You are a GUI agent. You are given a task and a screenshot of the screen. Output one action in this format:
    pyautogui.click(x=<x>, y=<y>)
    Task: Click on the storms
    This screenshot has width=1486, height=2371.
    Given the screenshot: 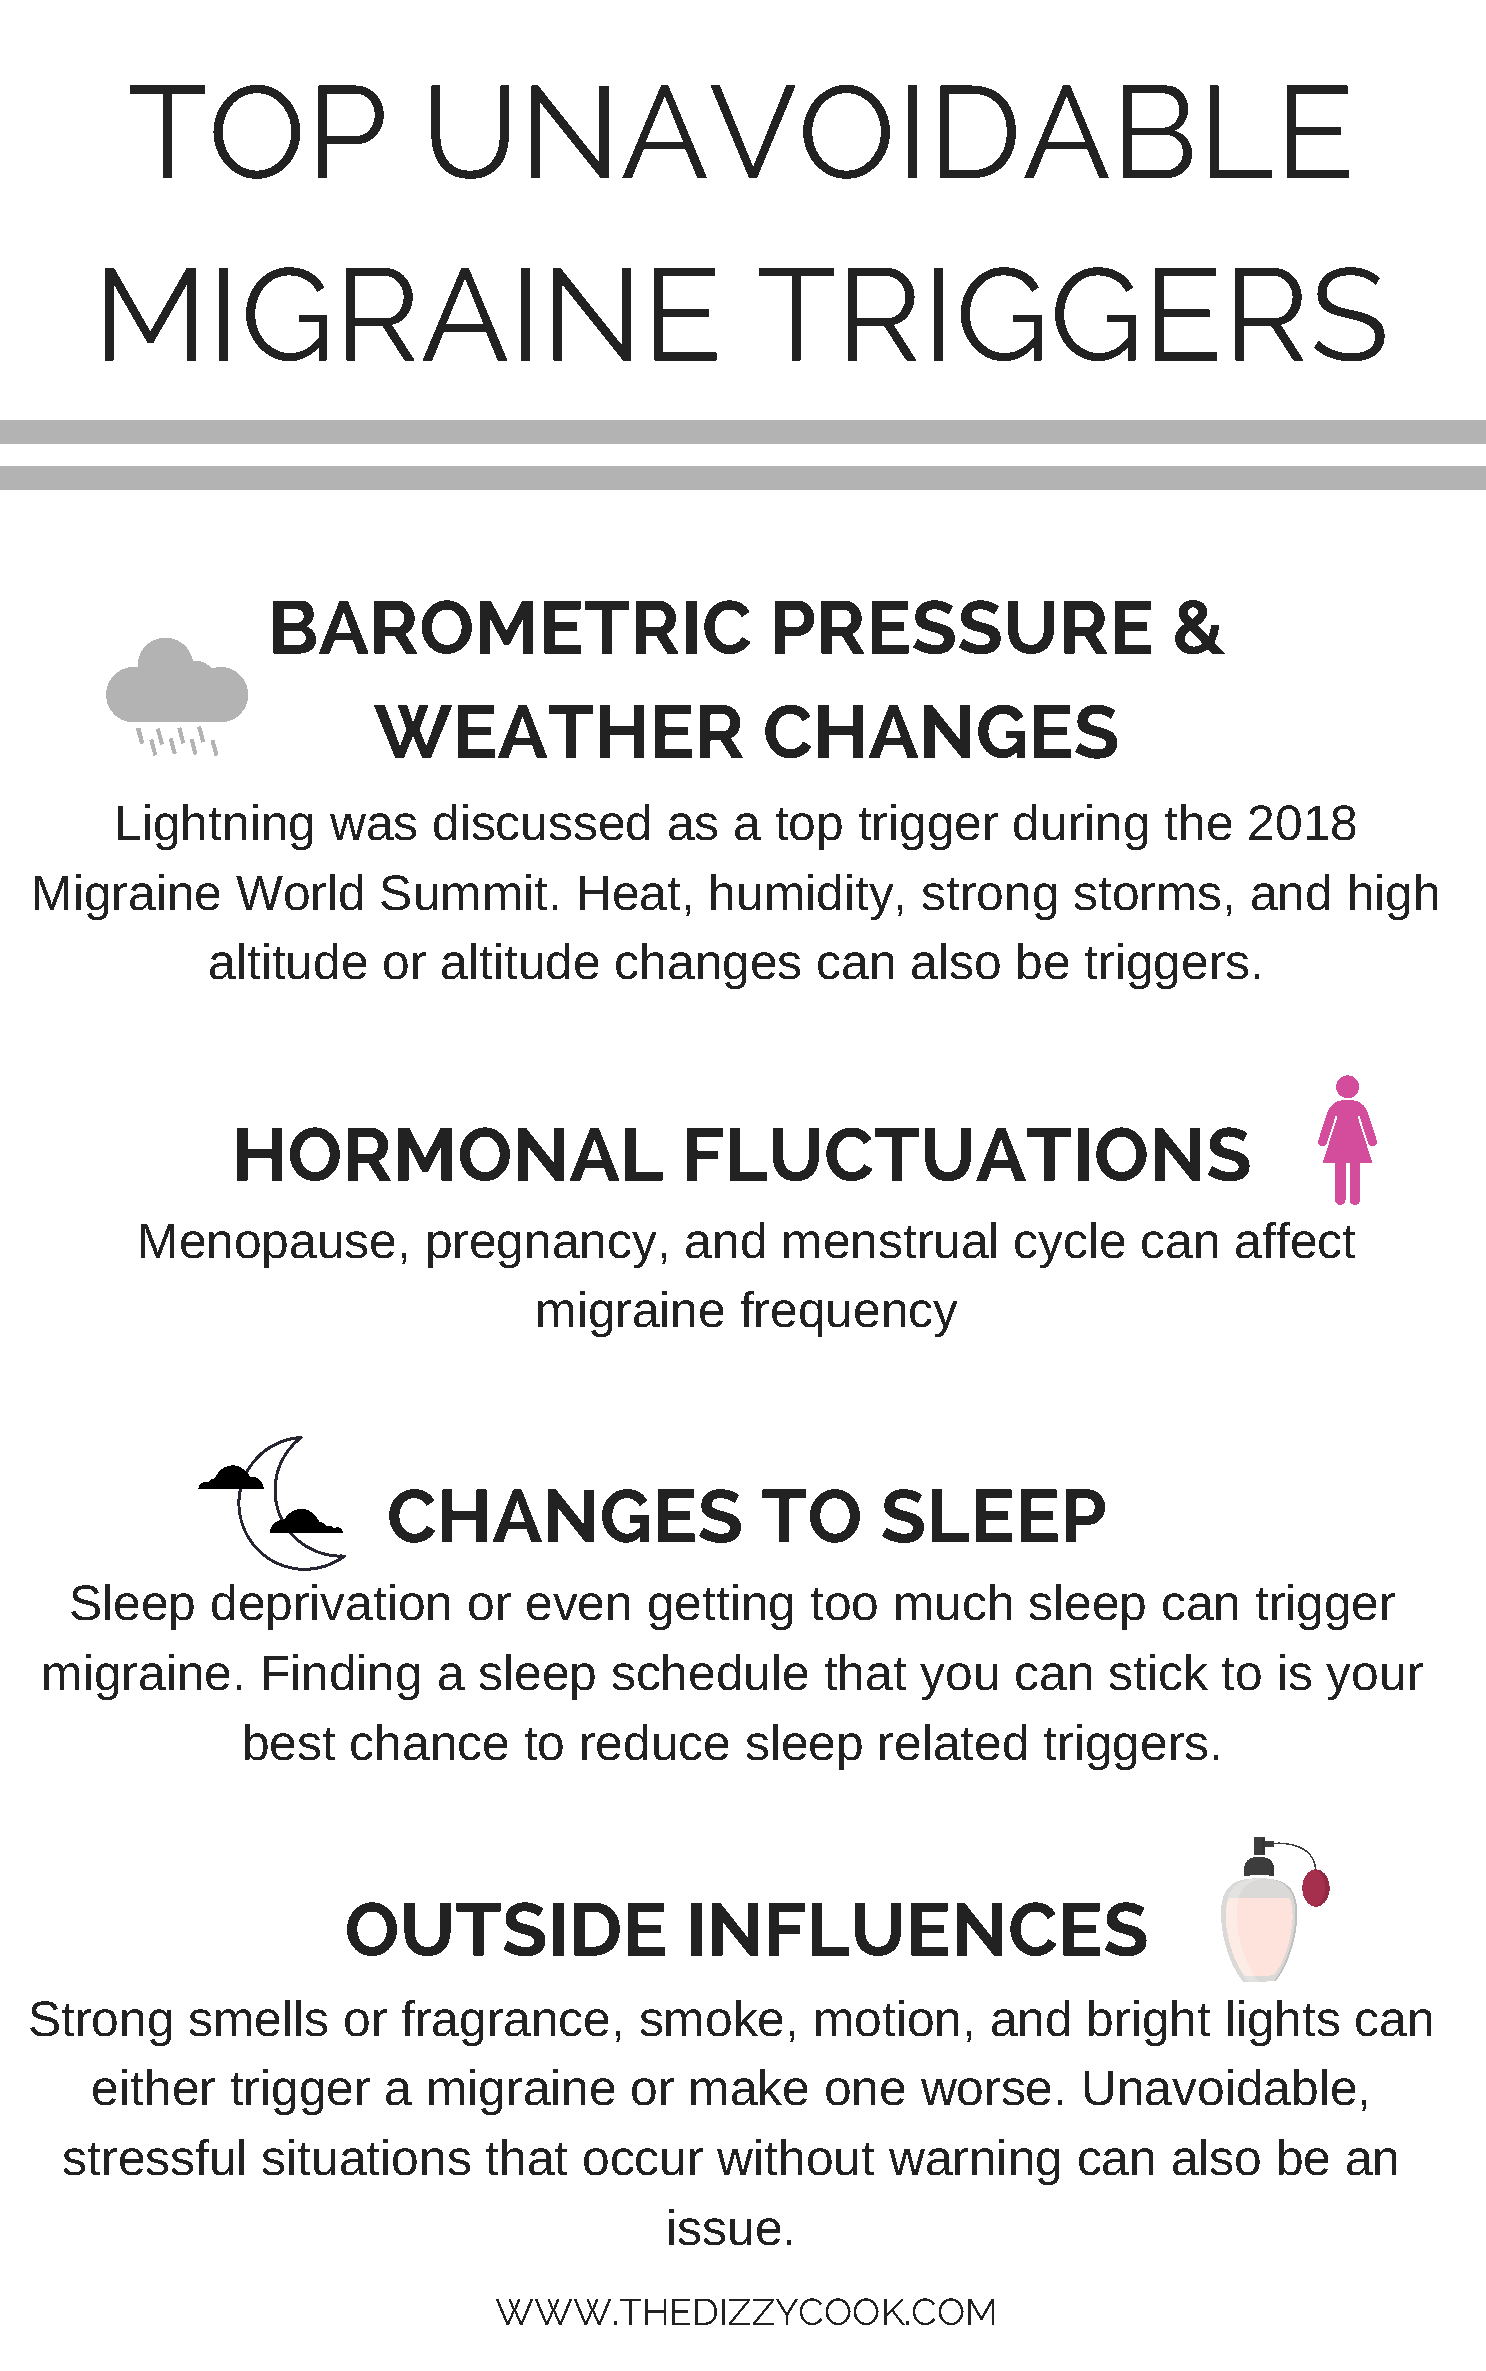 What is the action you would take?
    pyautogui.click(x=1147, y=894)
